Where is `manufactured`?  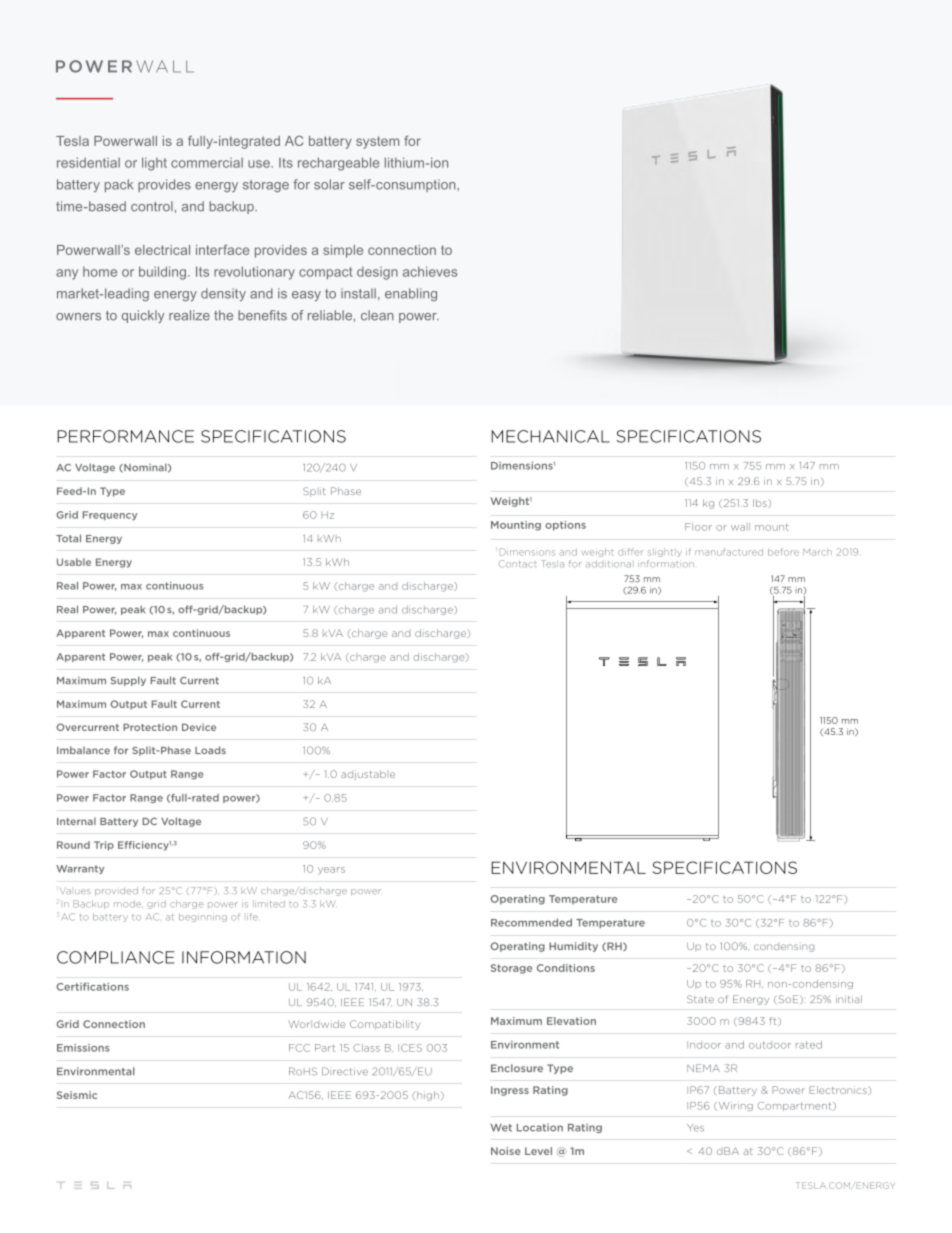
manufactured is located at coordinates (729, 552).
